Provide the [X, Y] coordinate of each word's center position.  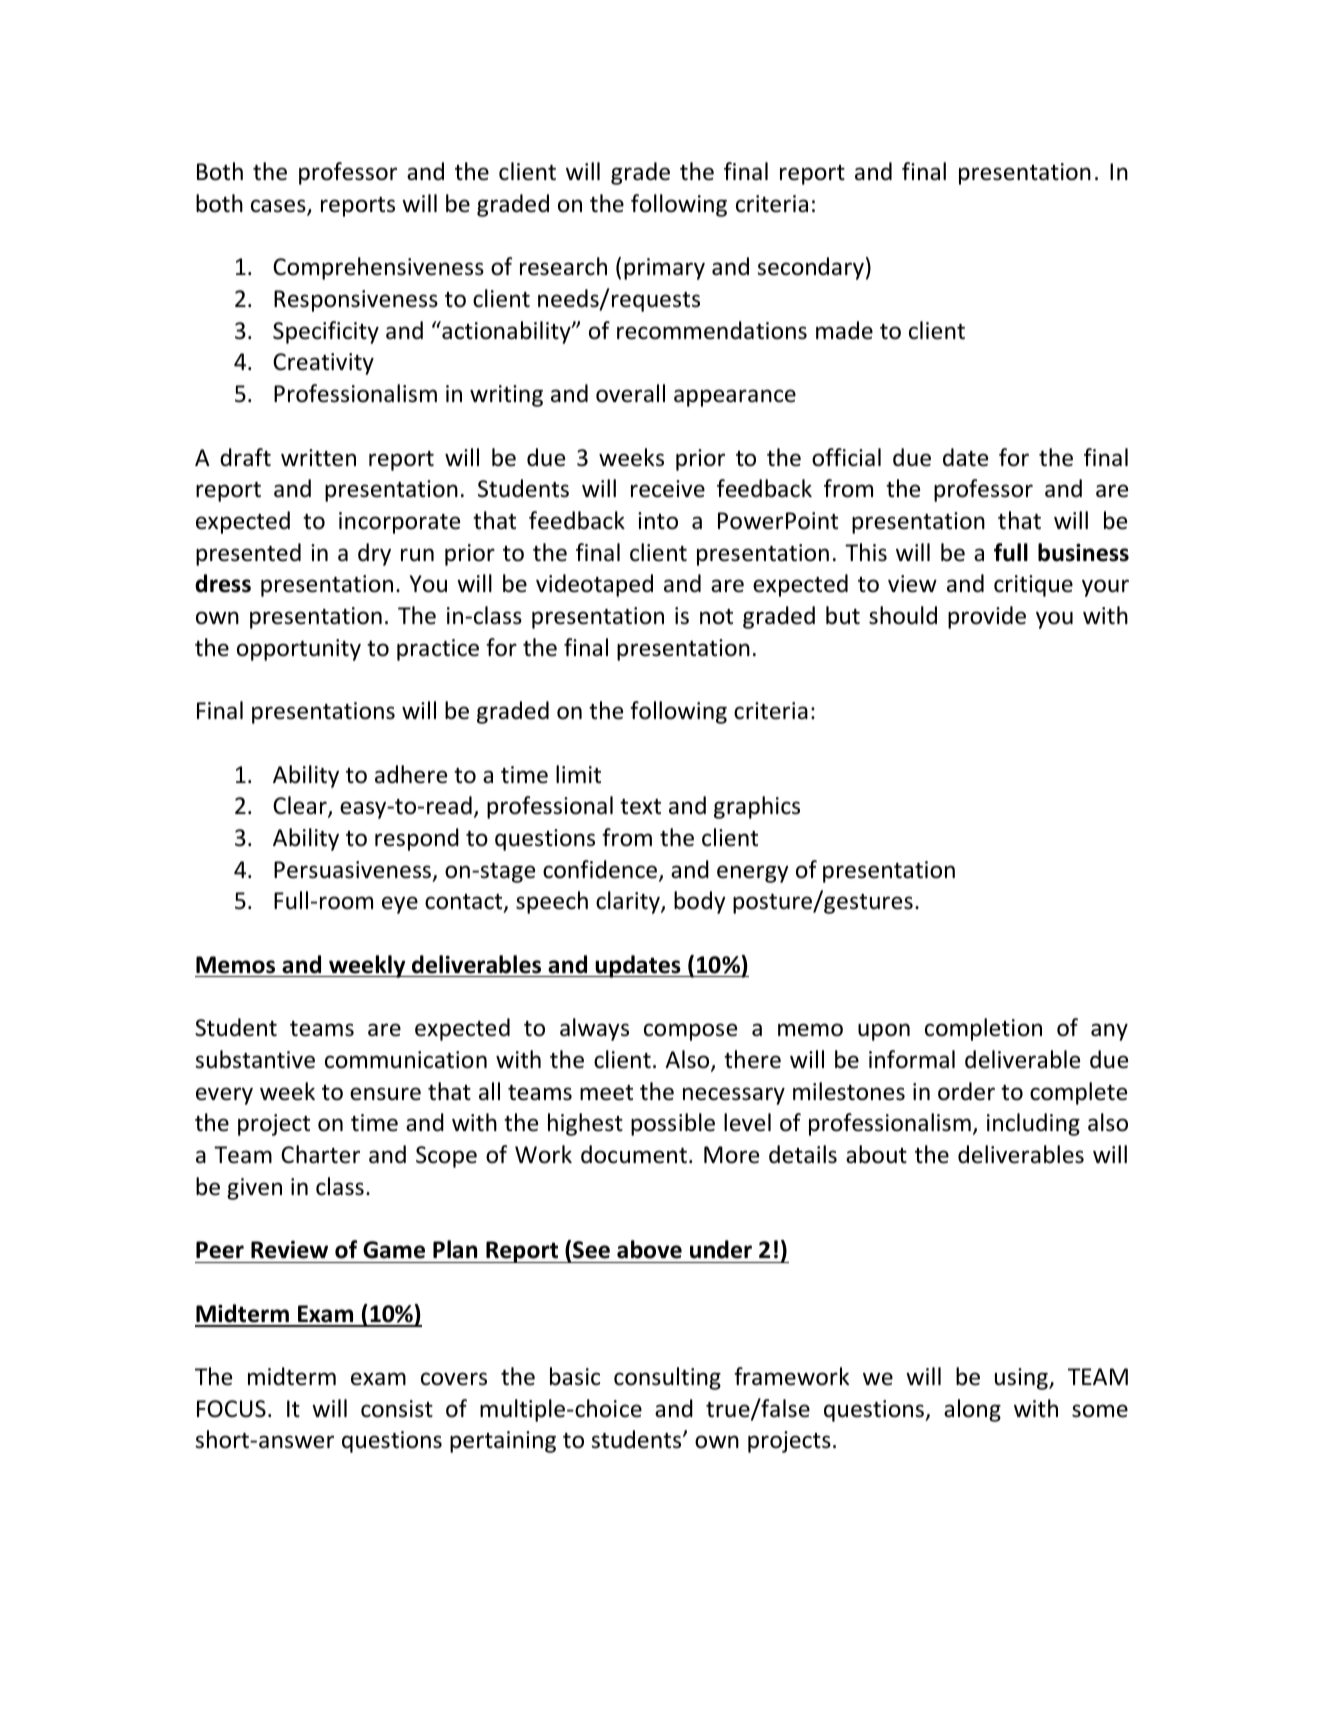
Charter [320, 1154]
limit [578, 774]
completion [983, 1029]
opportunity [299, 650]
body [700, 902]
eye [400, 905]
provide [987, 617]
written [318, 458]
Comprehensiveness [378, 268]
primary [664, 269]
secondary [810, 268]
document [634, 1154]
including [1033, 1124]
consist [397, 1409]
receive [668, 489]
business [1083, 552]
